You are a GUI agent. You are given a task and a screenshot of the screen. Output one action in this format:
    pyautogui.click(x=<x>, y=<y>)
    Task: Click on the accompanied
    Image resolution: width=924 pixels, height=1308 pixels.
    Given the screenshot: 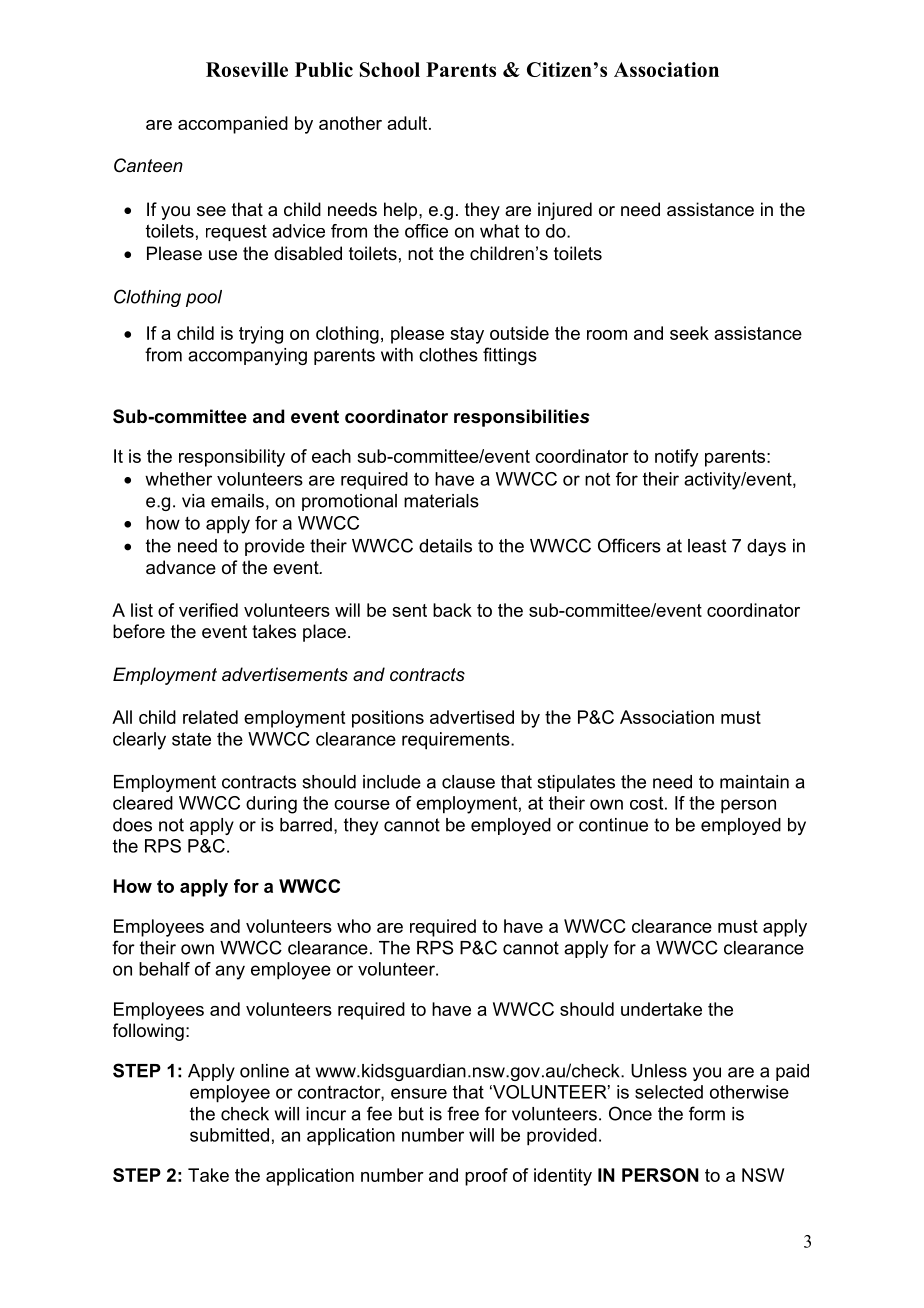 What is the action you would take?
    pyautogui.click(x=233, y=125)
